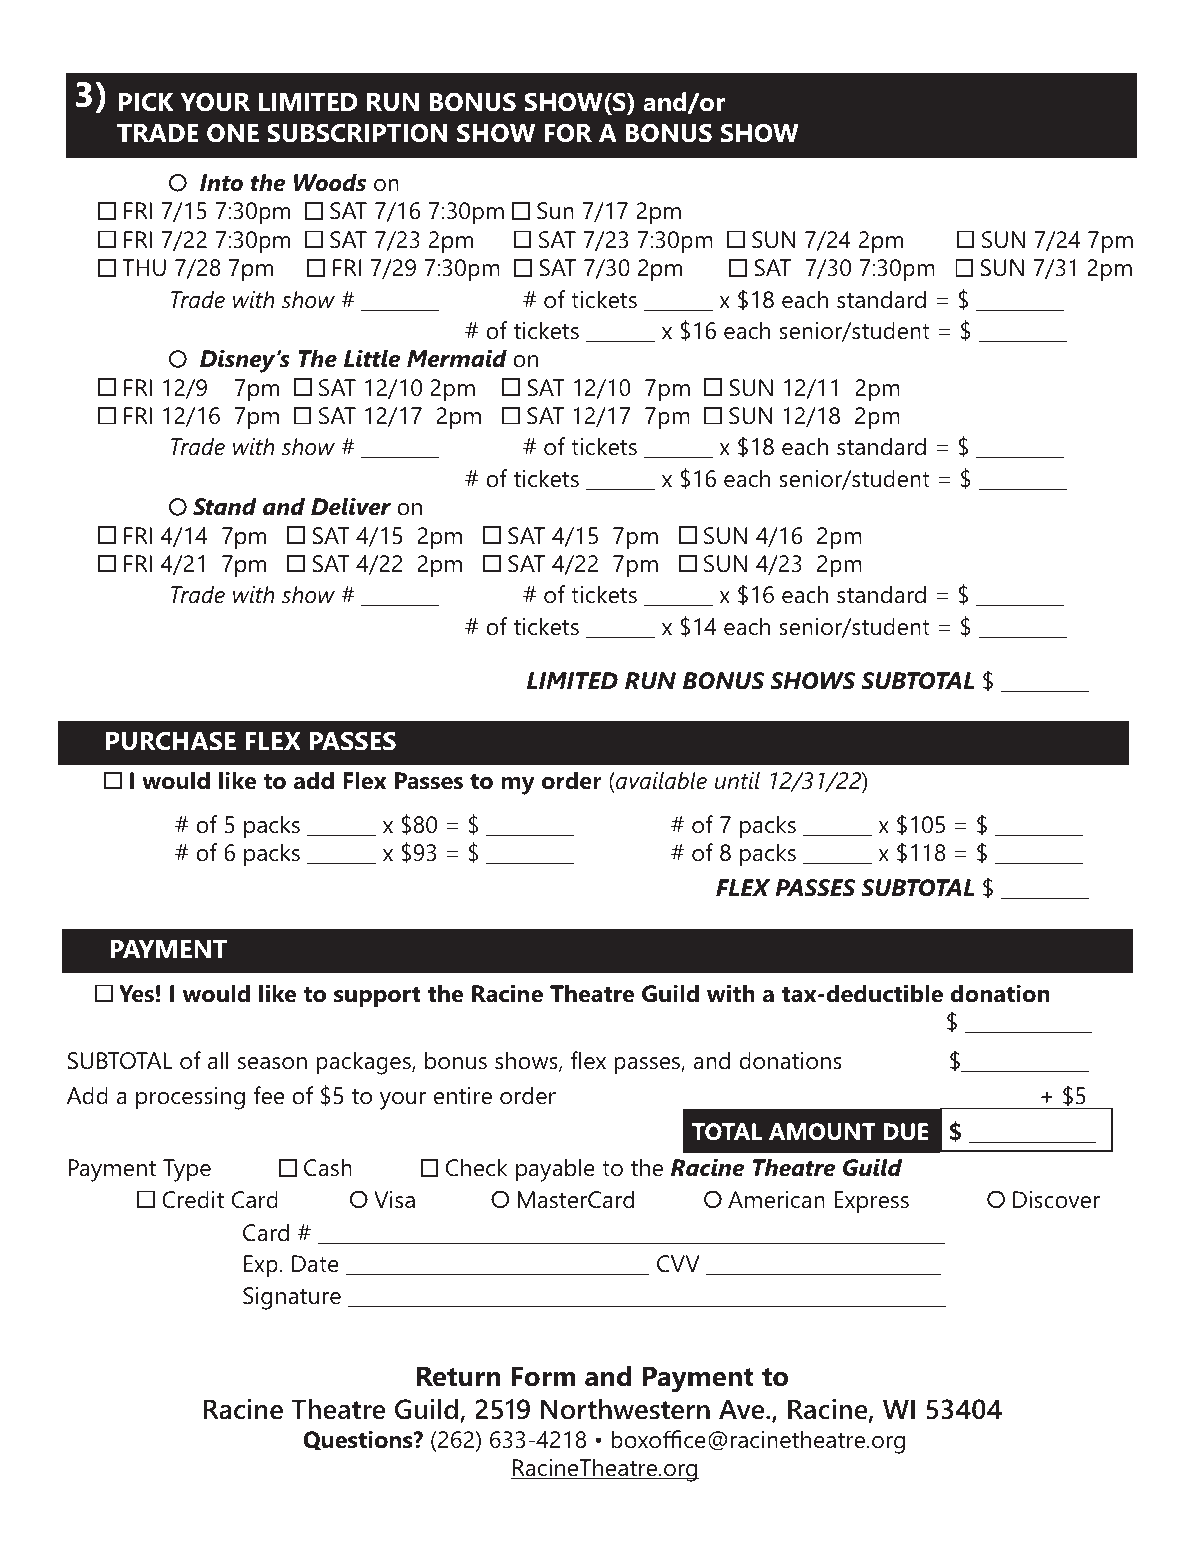 The height and width of the screenshot is (1558, 1204). Describe the element at coordinates (906, 1132) in the screenshot. I see `DUE` at that location.
